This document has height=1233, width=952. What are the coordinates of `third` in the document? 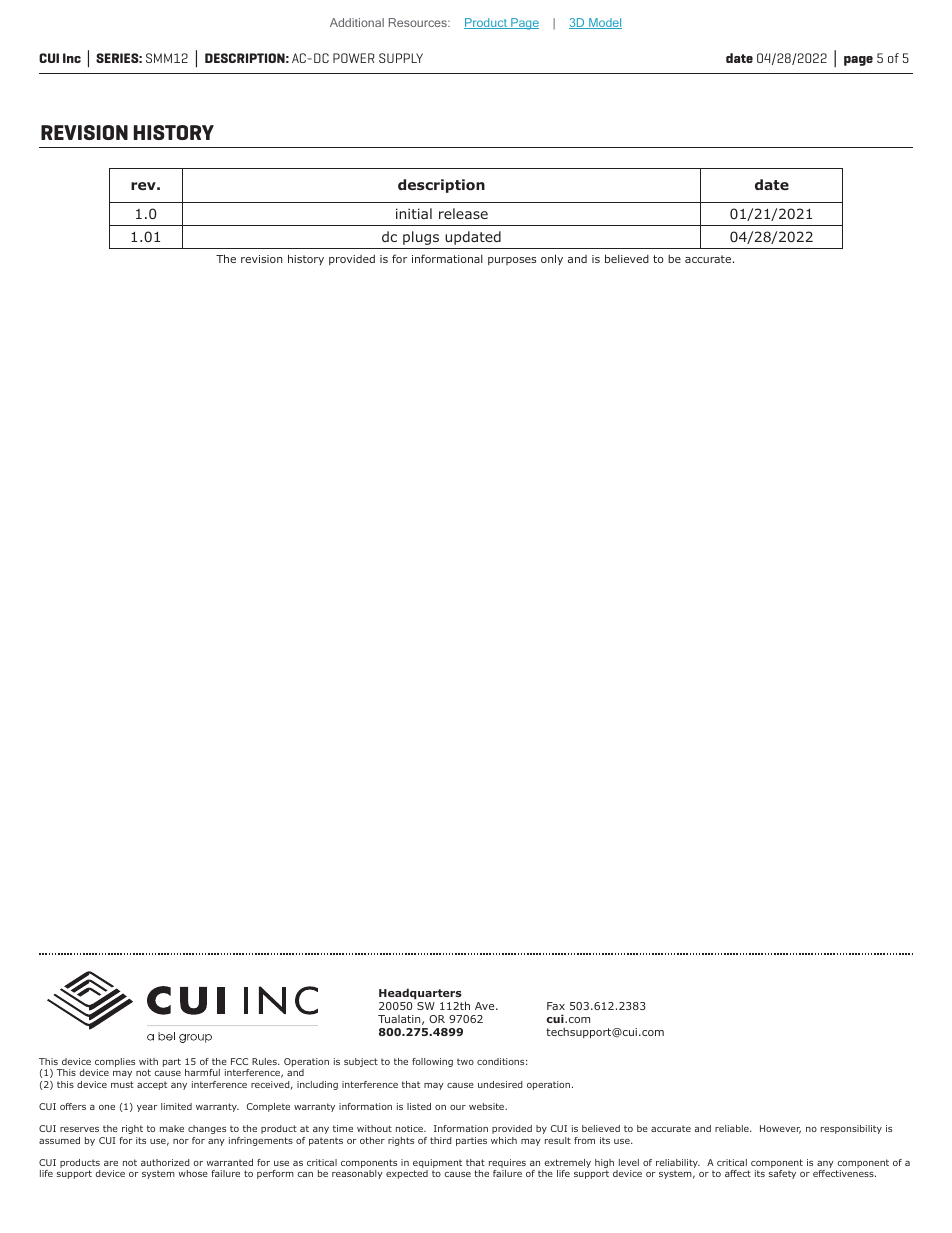 It's located at (441, 1140).
